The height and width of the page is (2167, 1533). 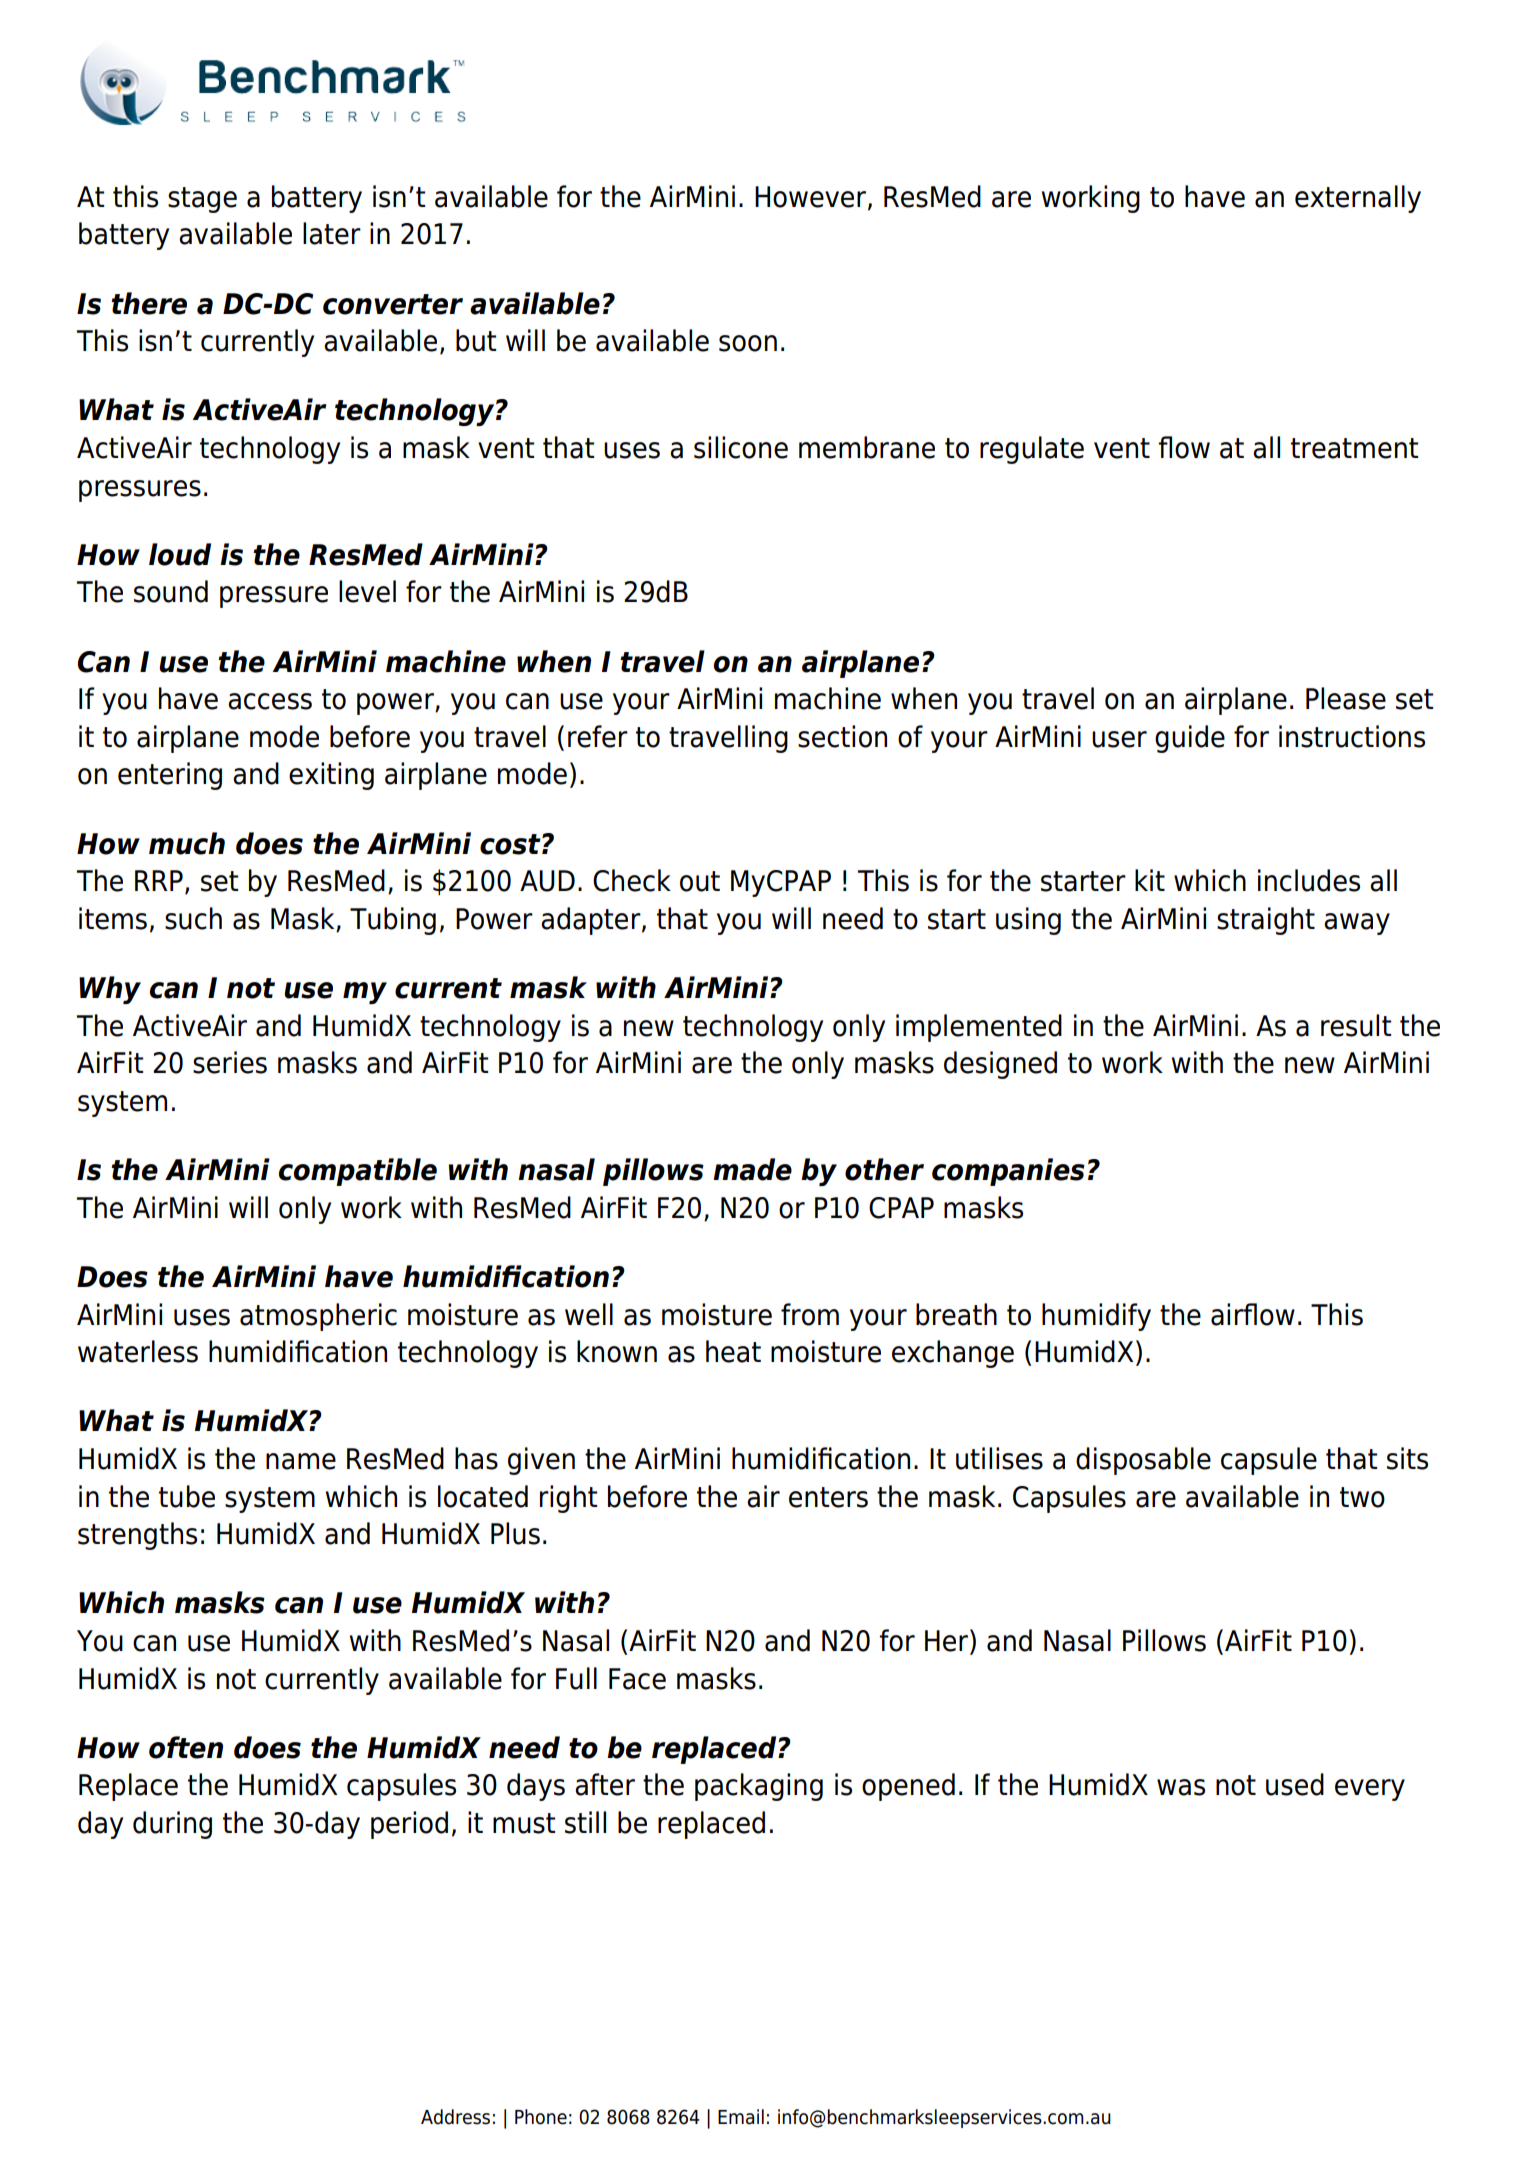 I want to click on made, so click(x=752, y=1169).
